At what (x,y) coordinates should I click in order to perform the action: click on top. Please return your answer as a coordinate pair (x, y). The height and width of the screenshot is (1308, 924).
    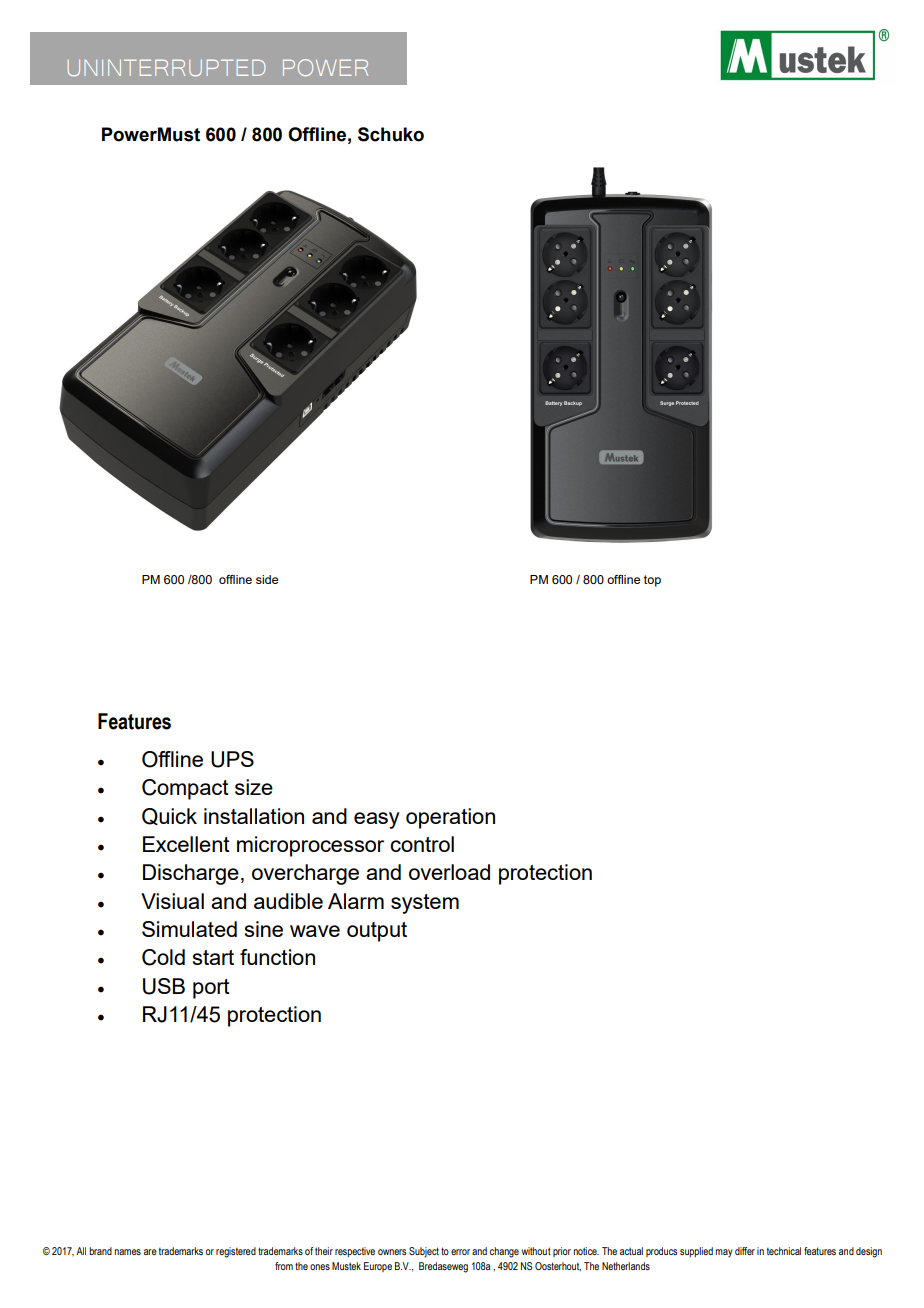
    Looking at the image, I should click on (652, 581).
